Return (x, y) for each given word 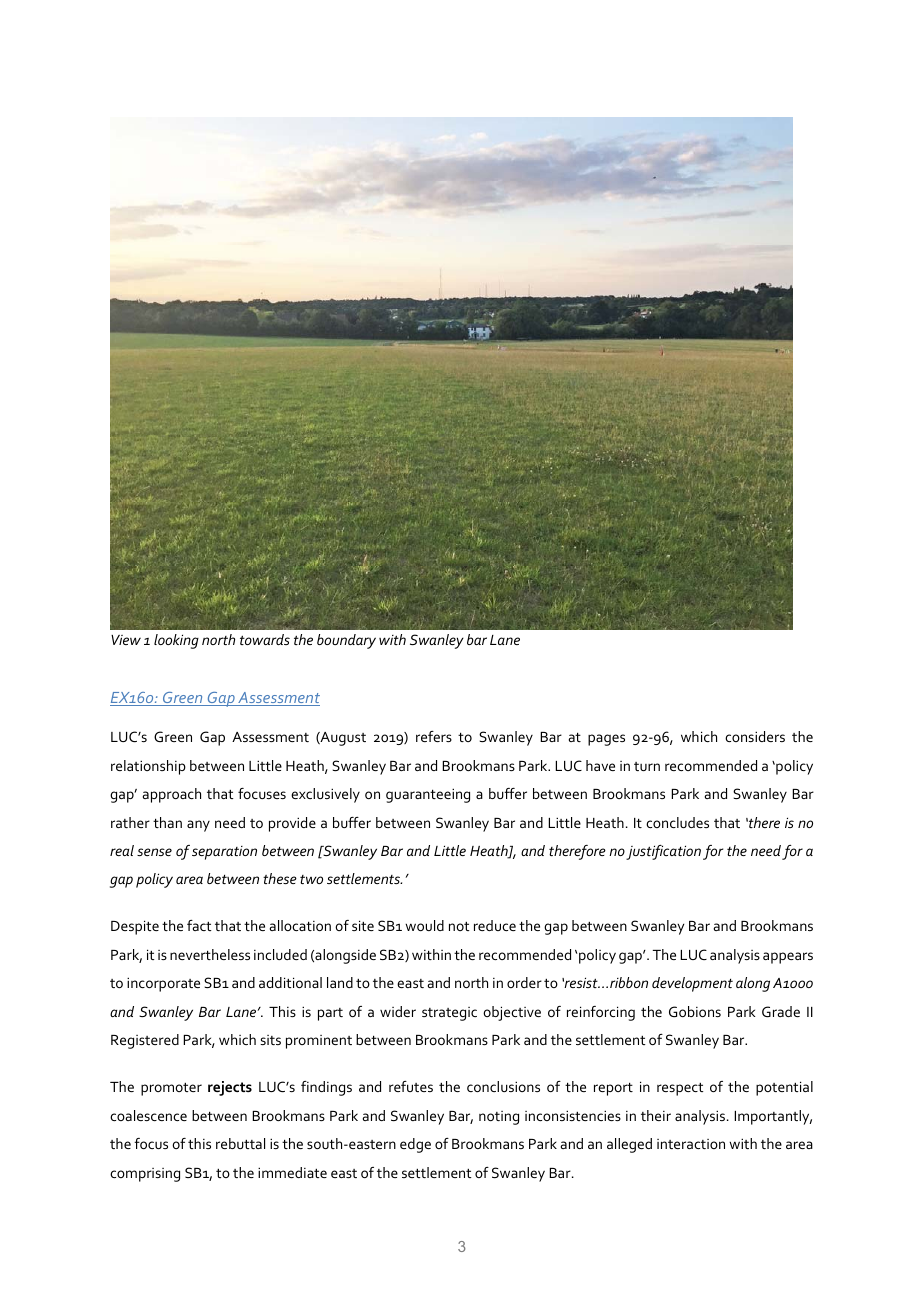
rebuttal (240, 1143)
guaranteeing (428, 795)
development (692, 984)
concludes (677, 822)
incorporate (163, 984)
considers (755, 736)
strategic (449, 1014)
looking (176, 641)
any (198, 826)
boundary (346, 641)
